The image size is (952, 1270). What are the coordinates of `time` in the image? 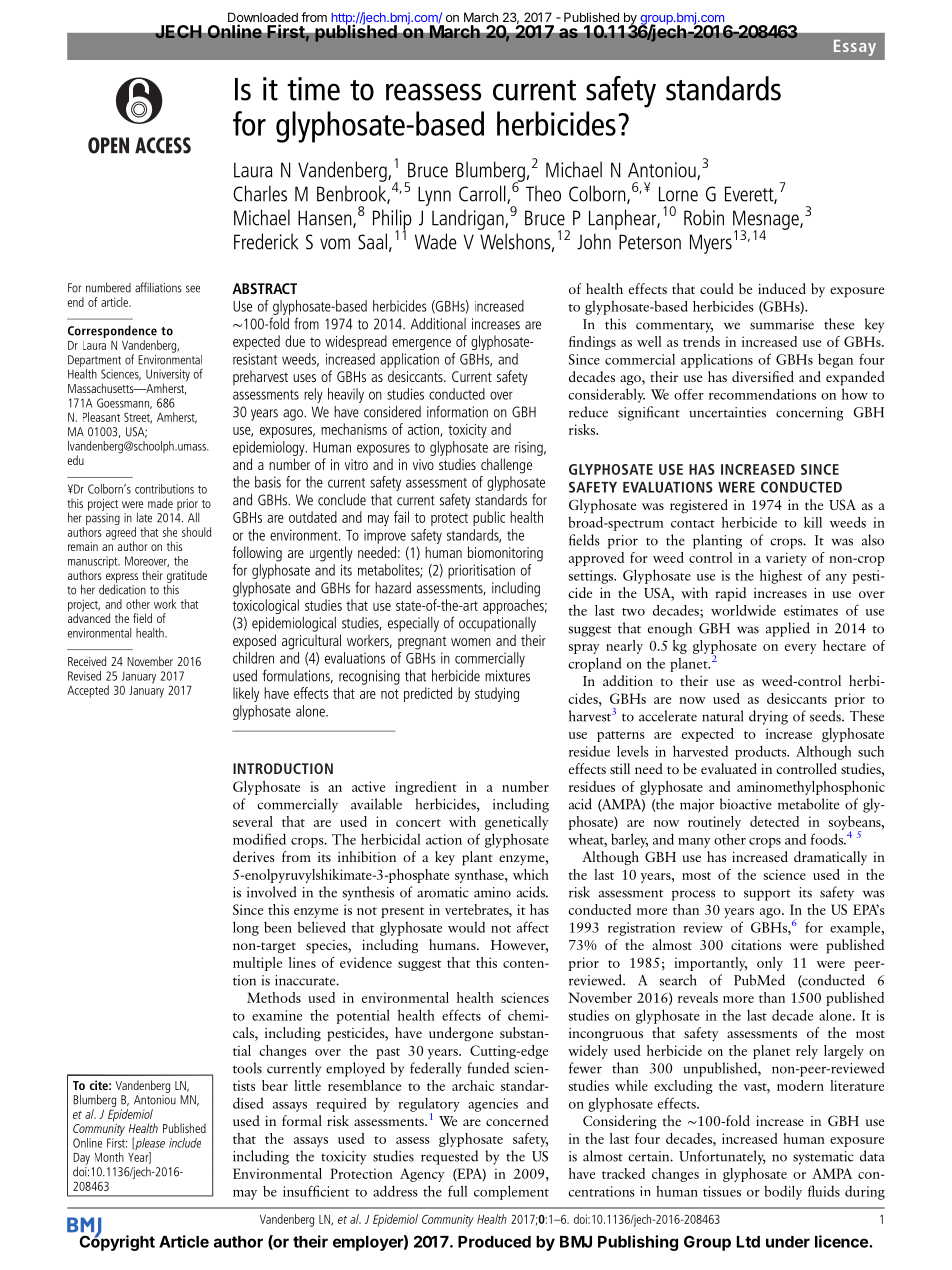 It's located at (313, 89).
